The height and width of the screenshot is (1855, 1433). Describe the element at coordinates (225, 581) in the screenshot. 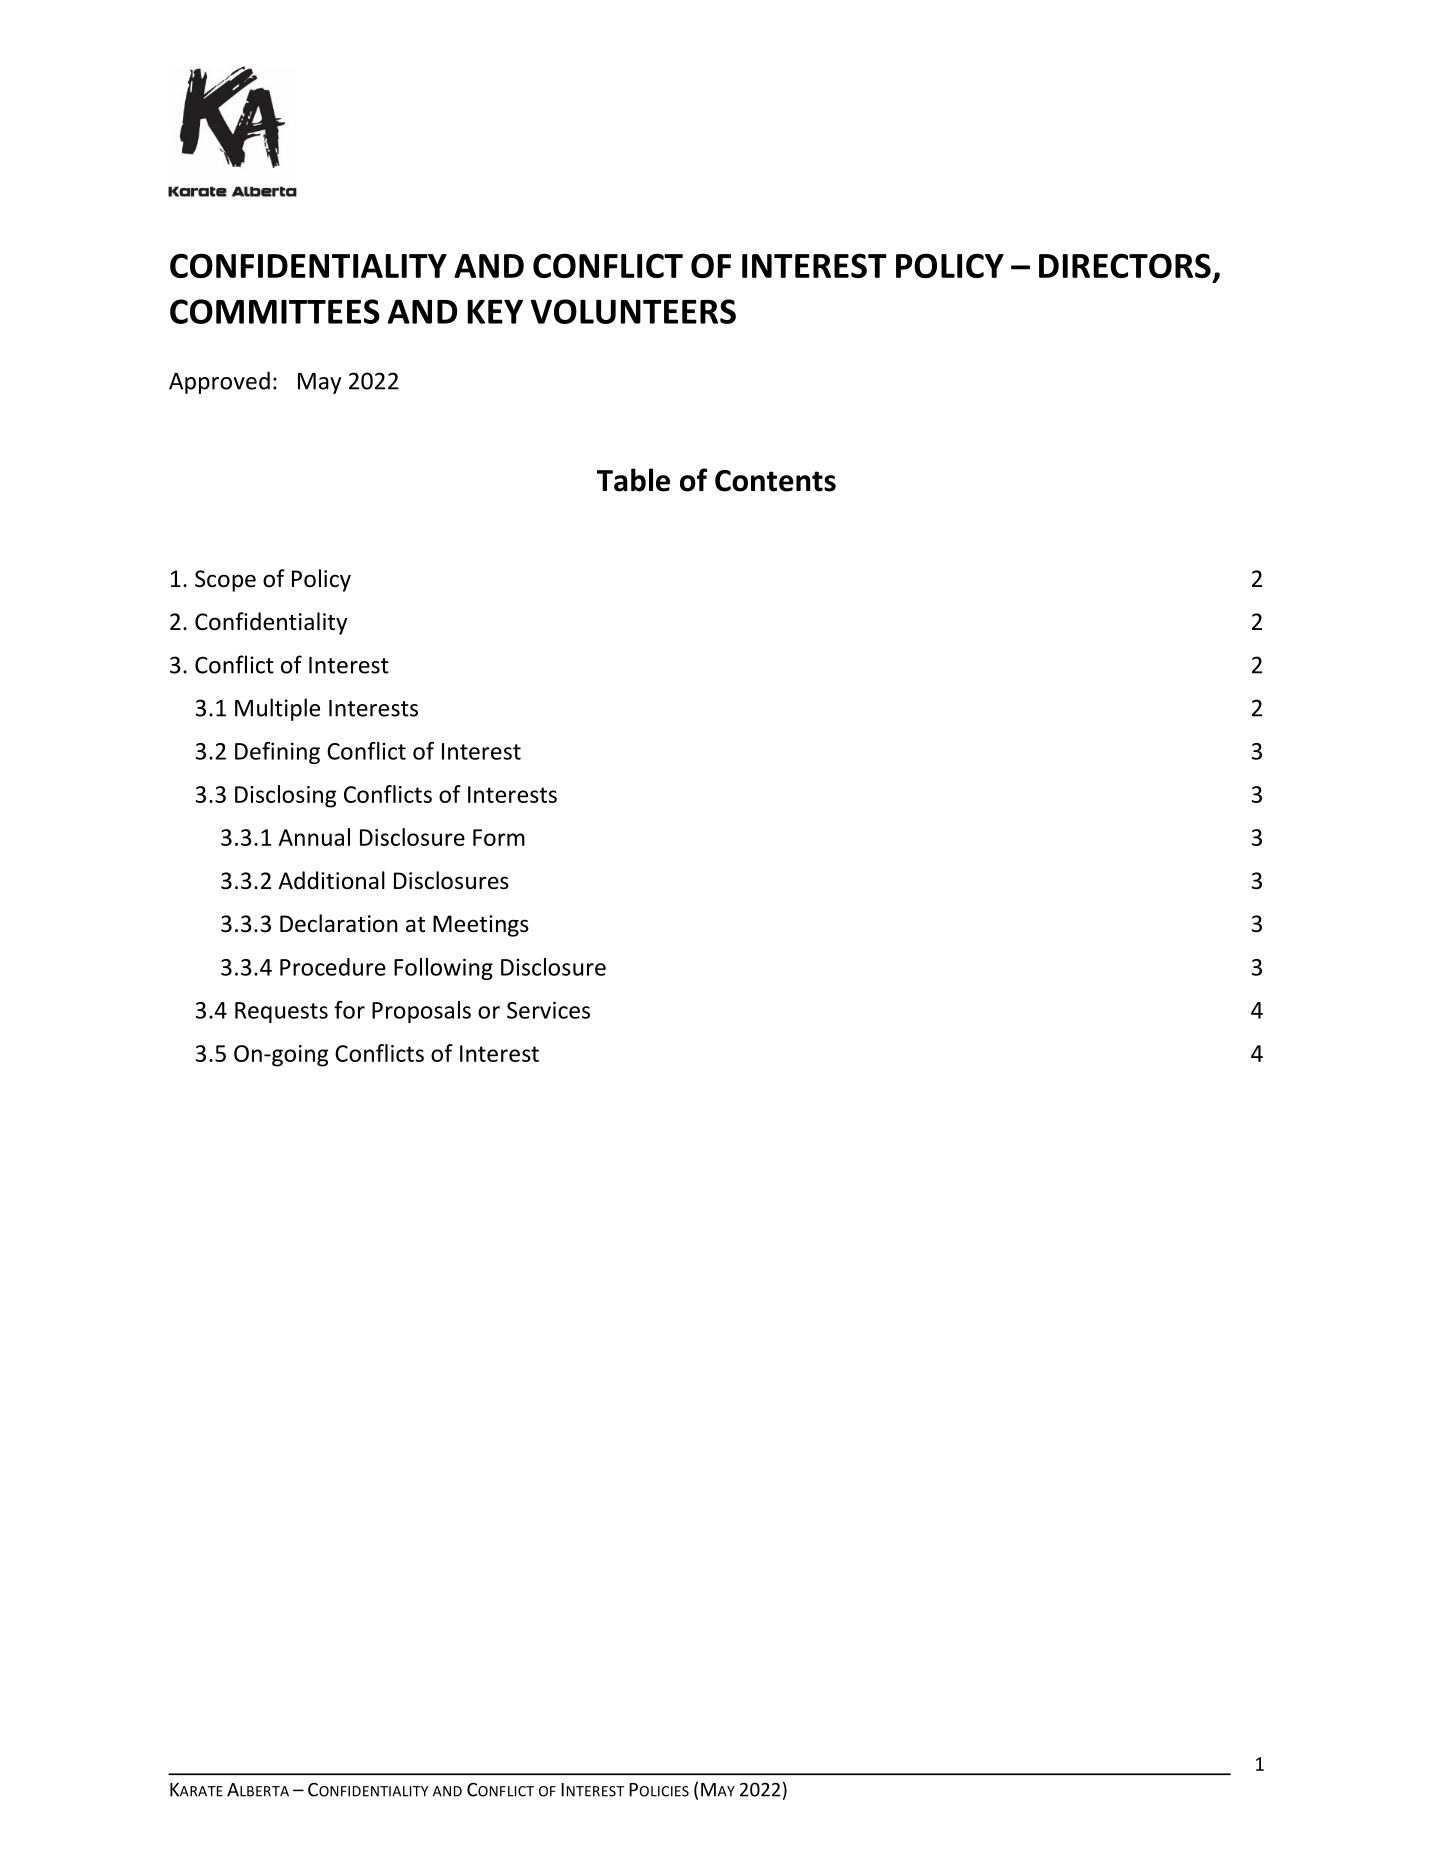

I see `Scope` at that location.
